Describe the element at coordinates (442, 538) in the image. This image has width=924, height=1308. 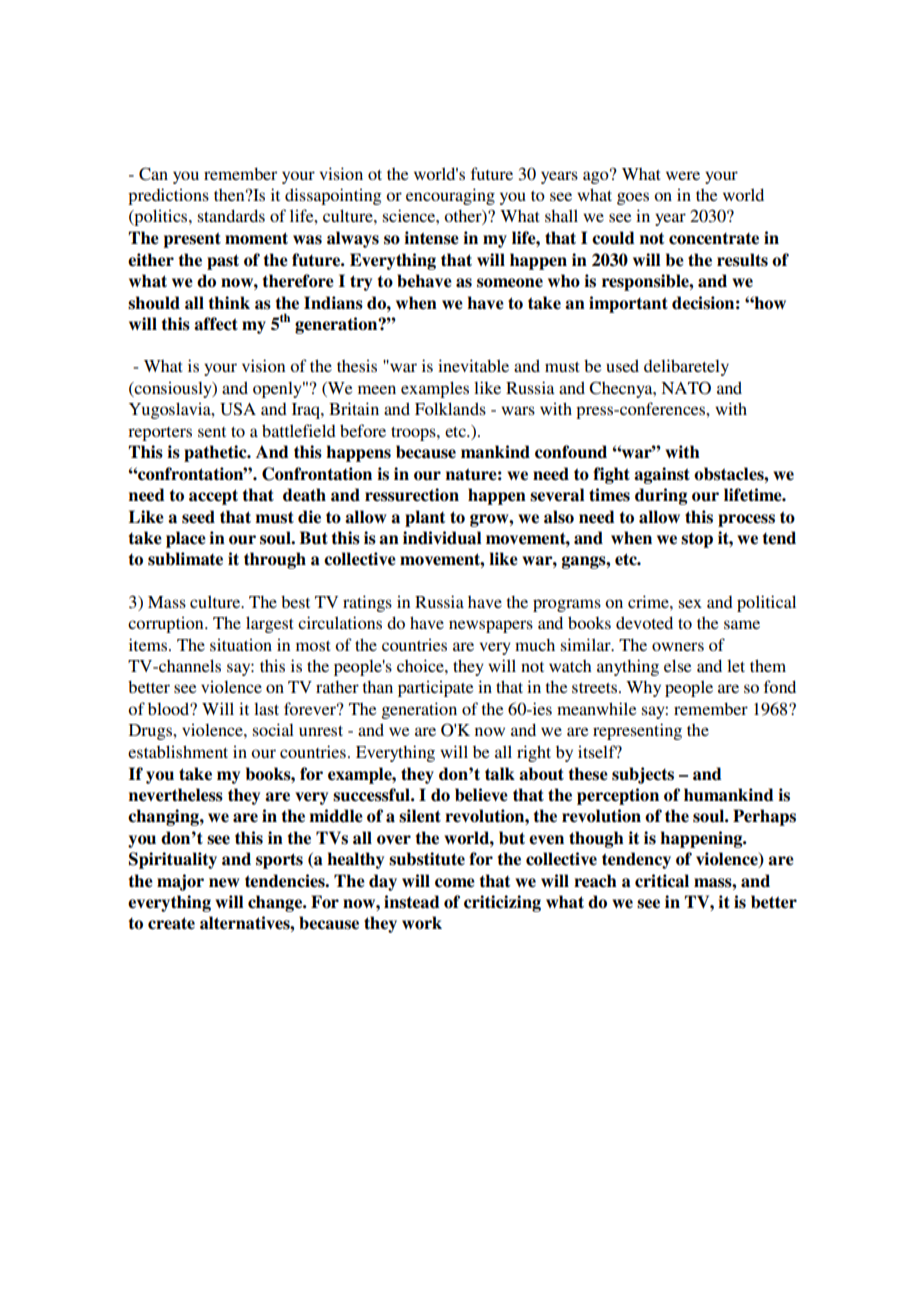
I see `individual` at that location.
